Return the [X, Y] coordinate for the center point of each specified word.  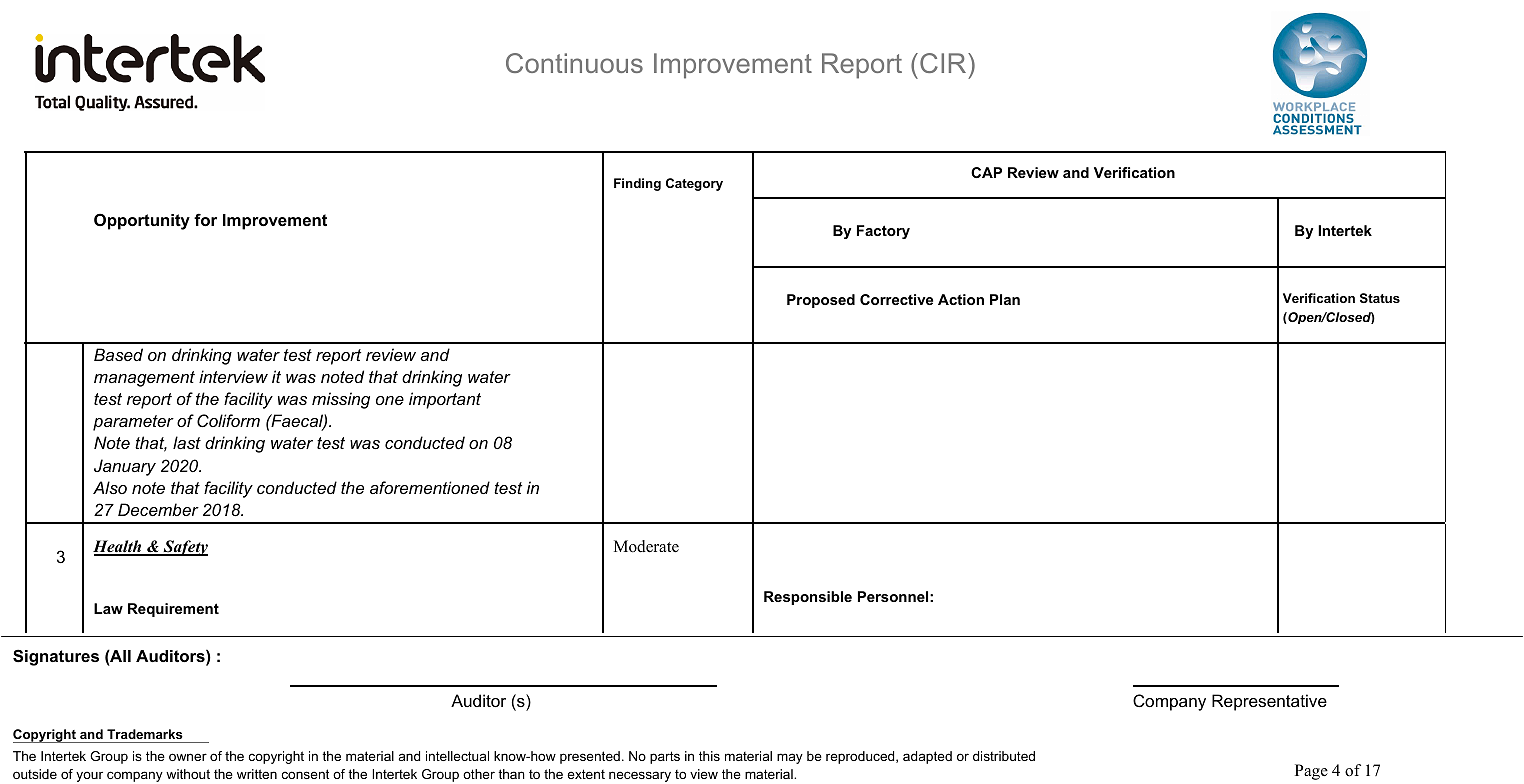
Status [1380, 298]
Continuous [574, 63]
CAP [986, 172]
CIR [944, 63]
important [445, 400]
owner [188, 757]
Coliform [228, 420]
